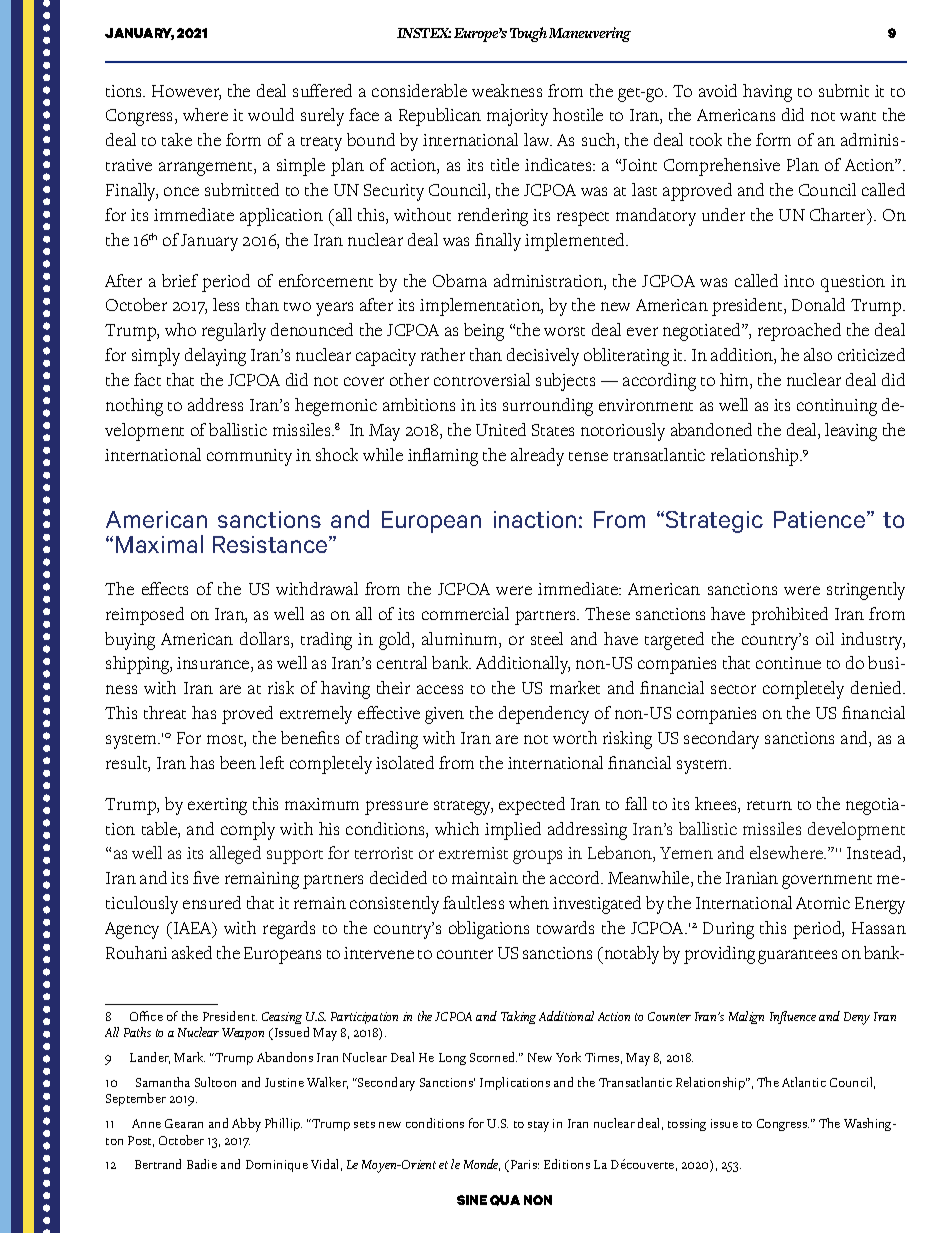 This screenshot has height=1233, width=952. What do you see at coordinates (206, 877) in the screenshot?
I see `five` at bounding box center [206, 877].
